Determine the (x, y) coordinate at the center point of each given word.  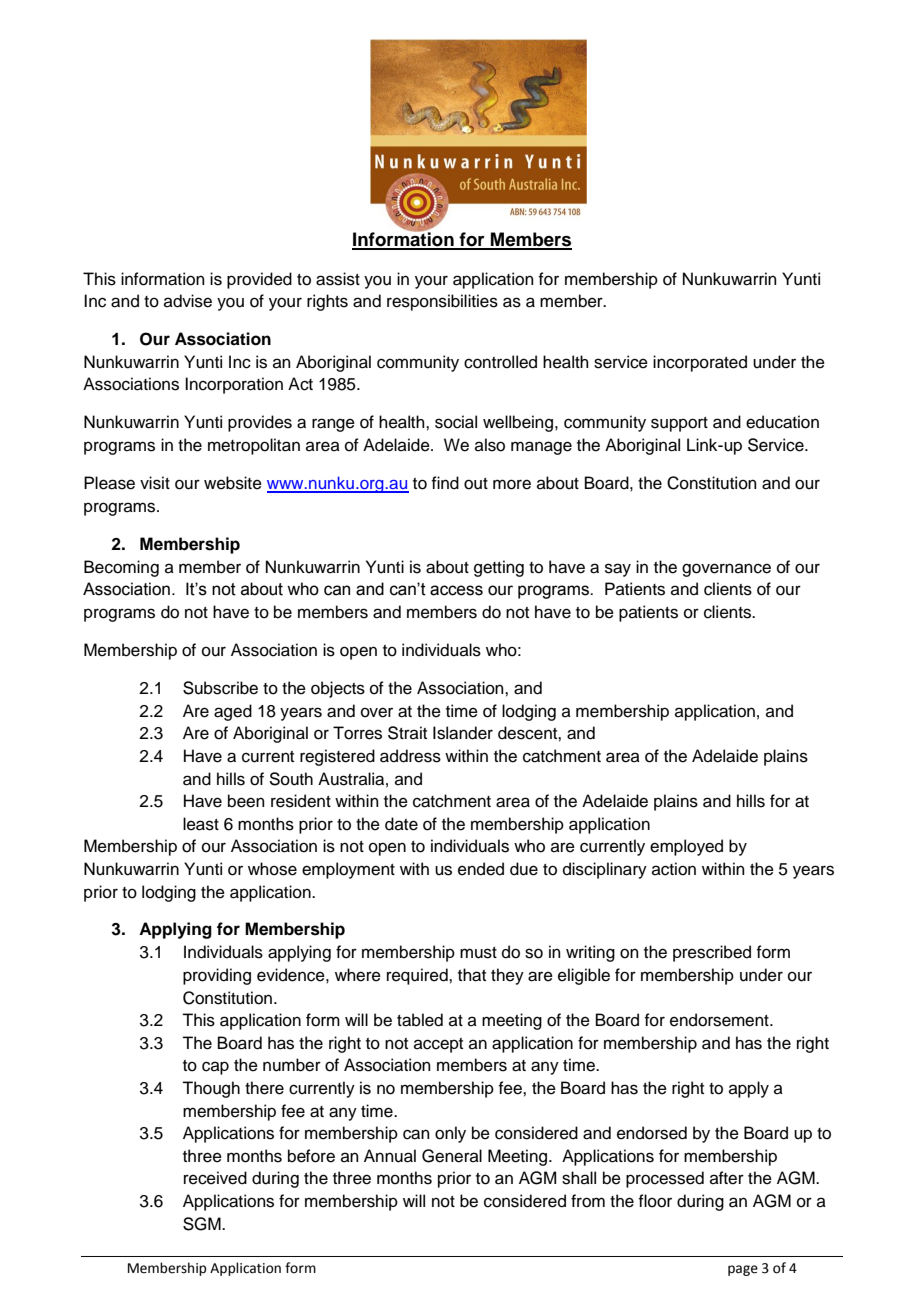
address (410, 756)
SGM (203, 1224)
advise (188, 301)
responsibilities (442, 302)
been (246, 801)
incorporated (700, 363)
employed (686, 847)
